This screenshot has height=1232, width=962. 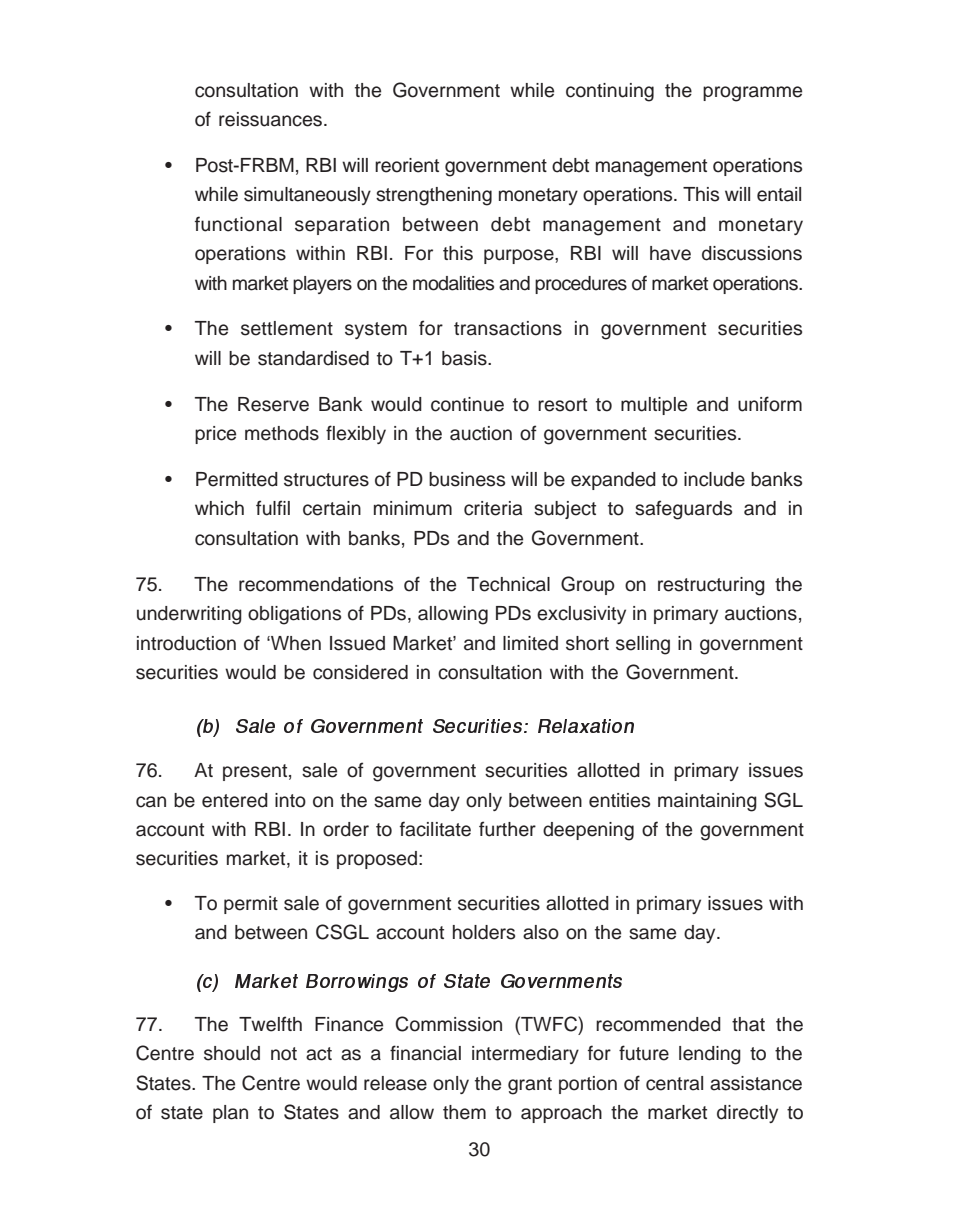 I want to click on should, so click(x=232, y=1053).
